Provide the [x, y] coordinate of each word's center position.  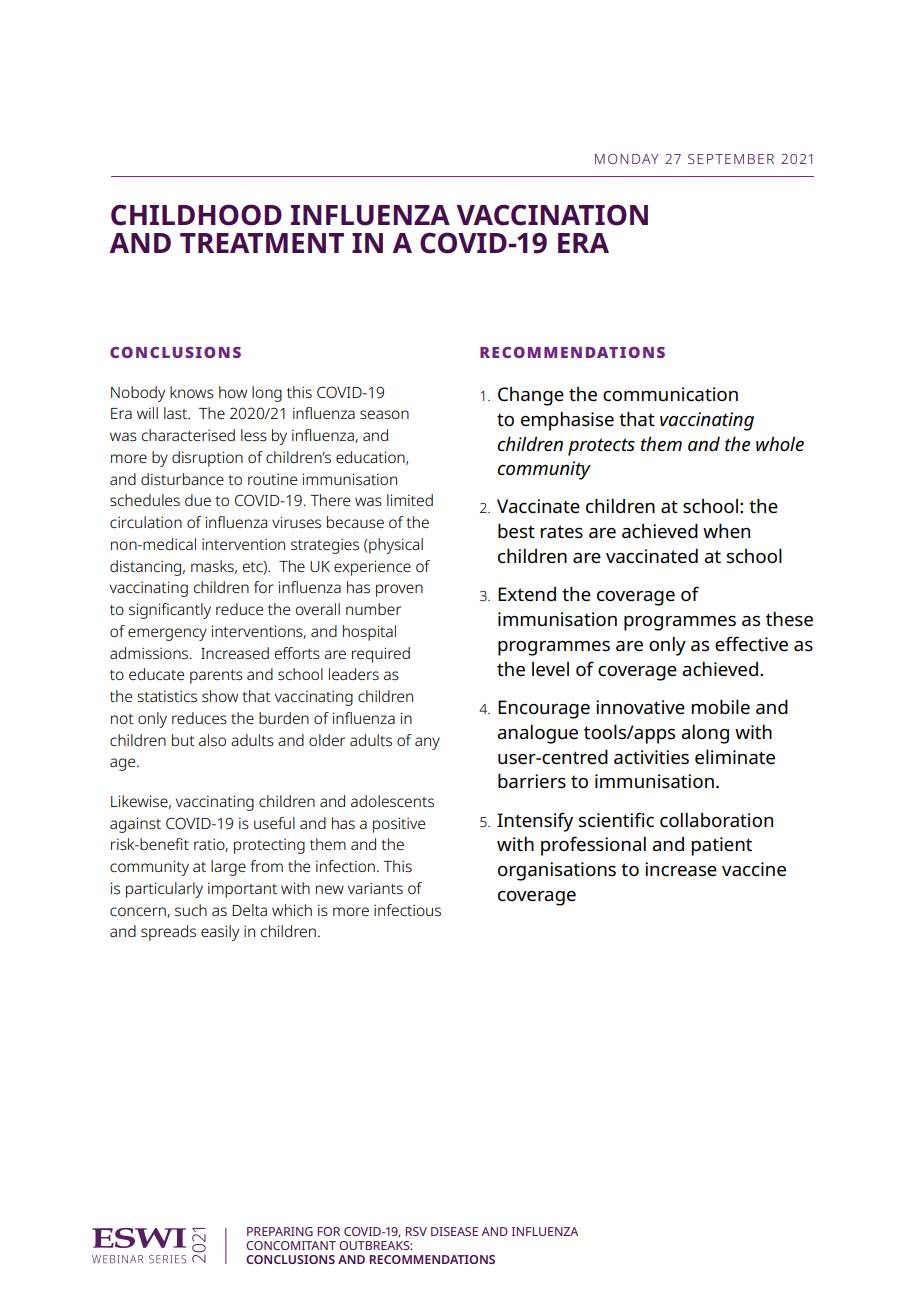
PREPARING [280, 1231]
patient [721, 846]
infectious [407, 910]
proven [399, 590]
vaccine [754, 869]
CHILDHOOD [196, 215]
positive [399, 825]
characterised [188, 435]
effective [751, 644]
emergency [167, 634]
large [228, 868]
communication [670, 394]
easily [220, 933]
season [384, 414]
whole [780, 444]
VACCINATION [552, 215]
